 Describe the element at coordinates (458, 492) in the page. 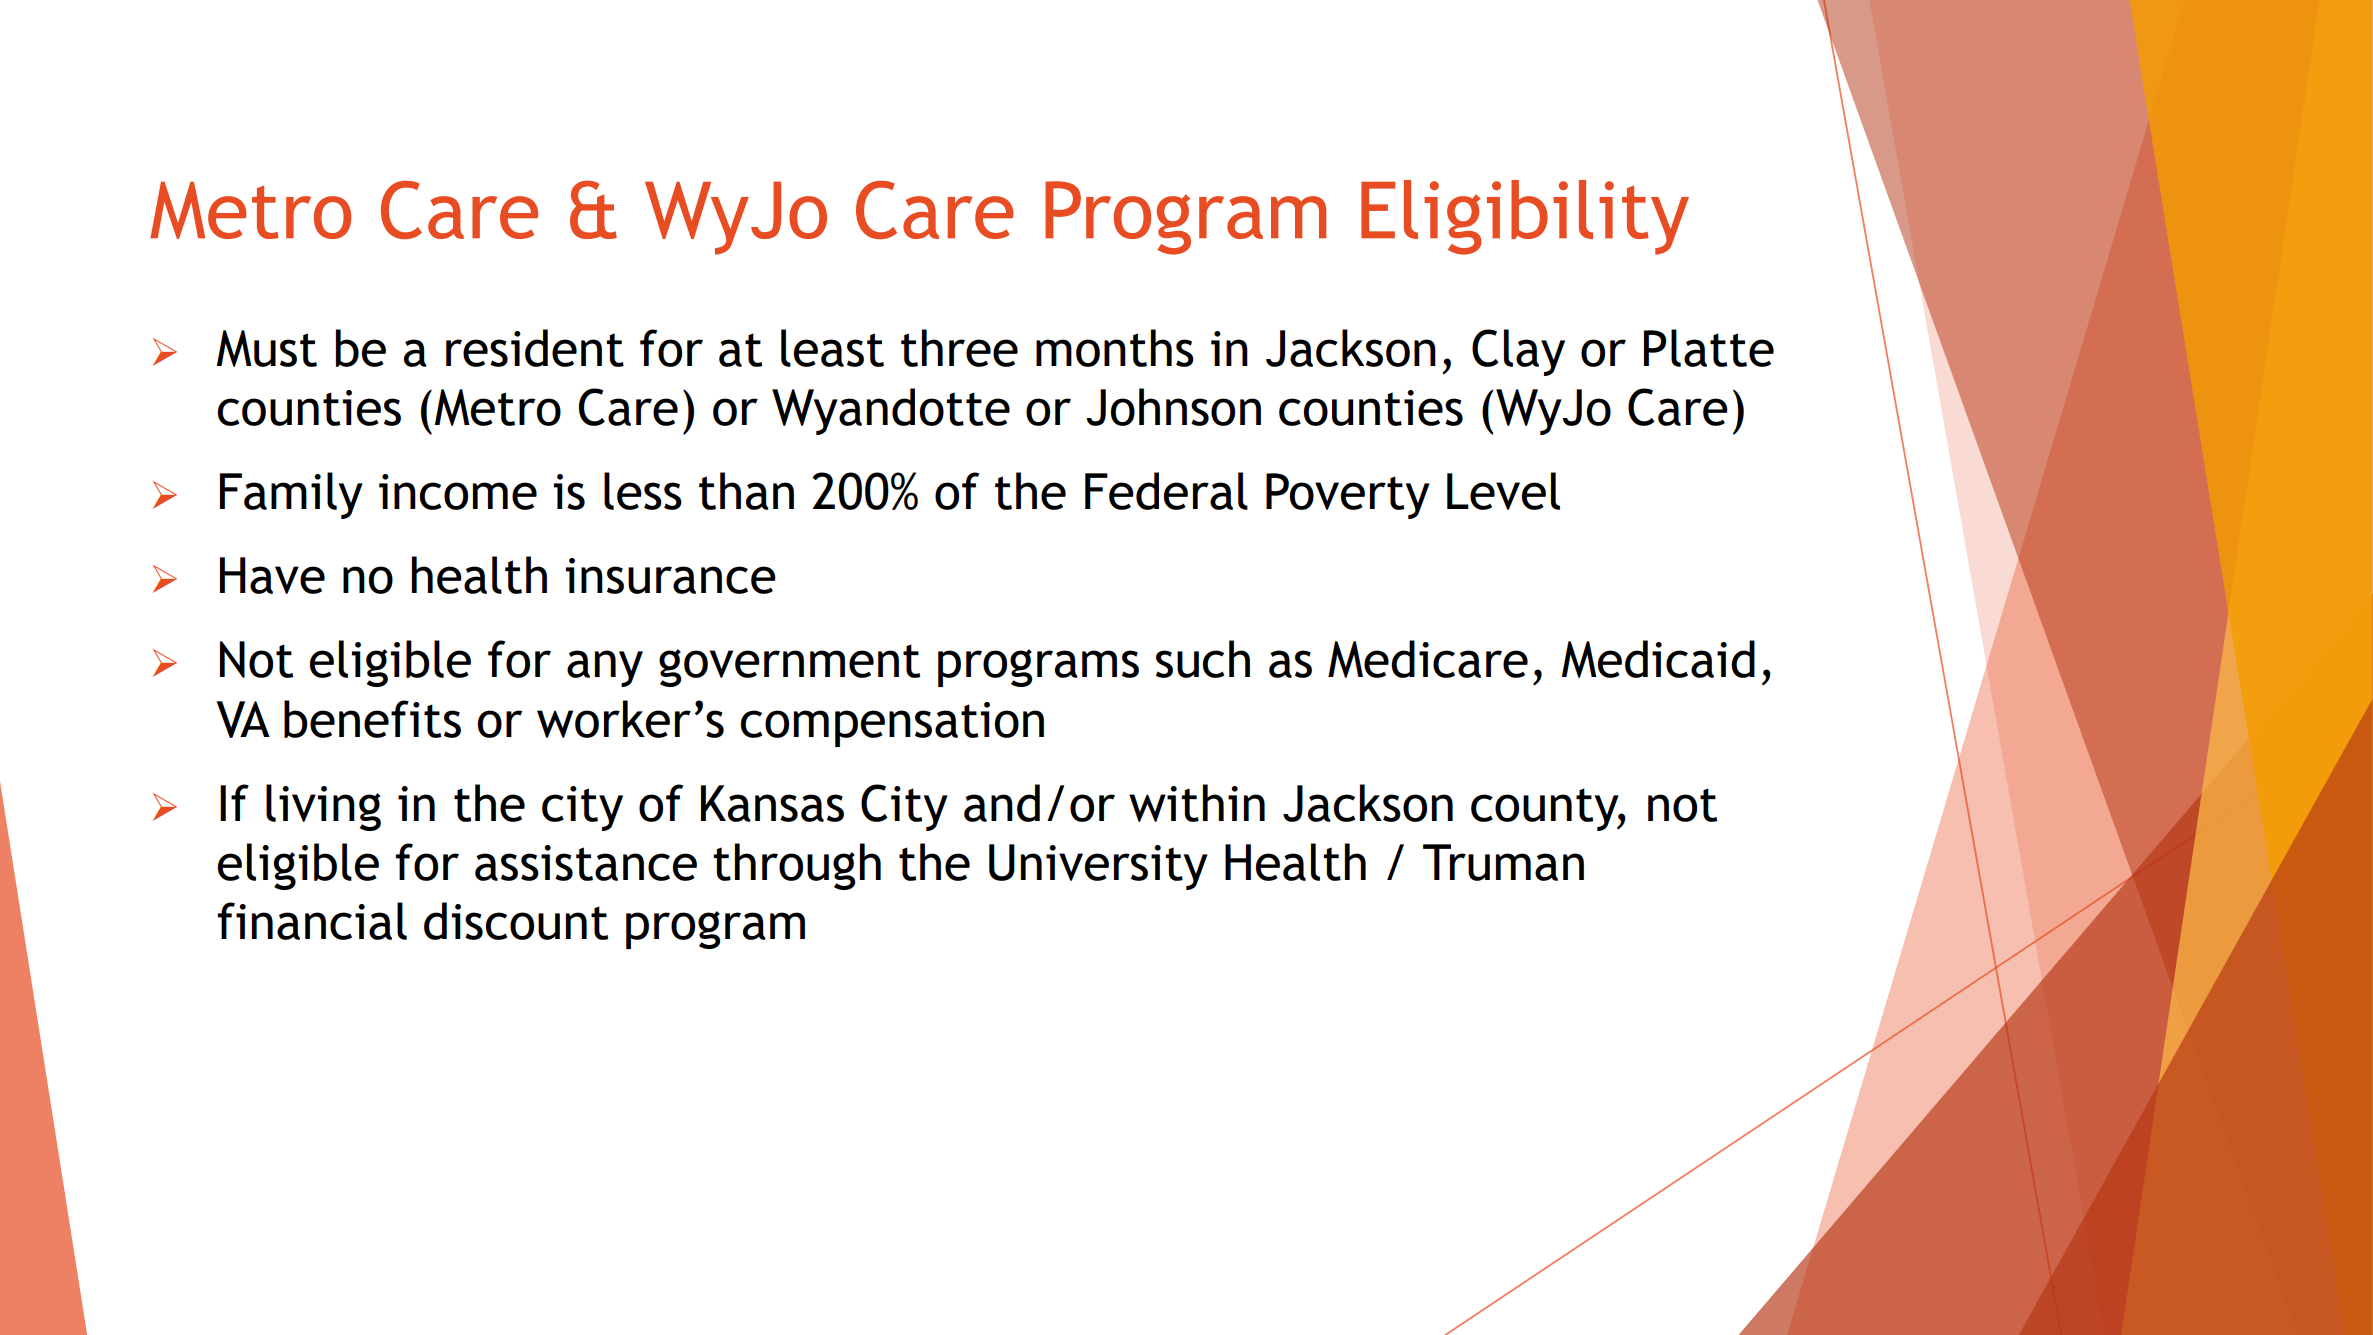

I see `income` at that location.
